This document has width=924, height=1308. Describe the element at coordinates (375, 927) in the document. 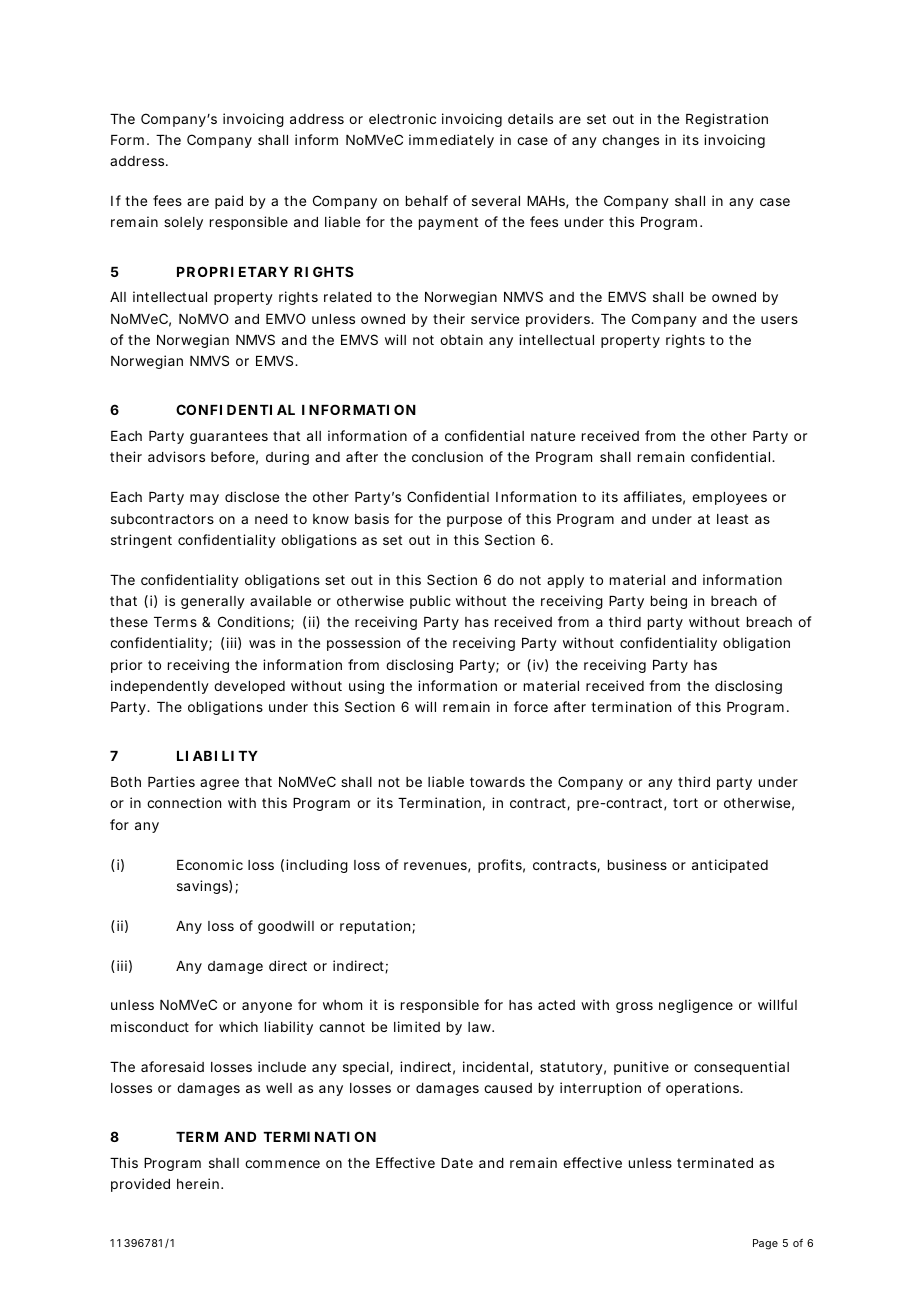

I see `reputation` at that location.
